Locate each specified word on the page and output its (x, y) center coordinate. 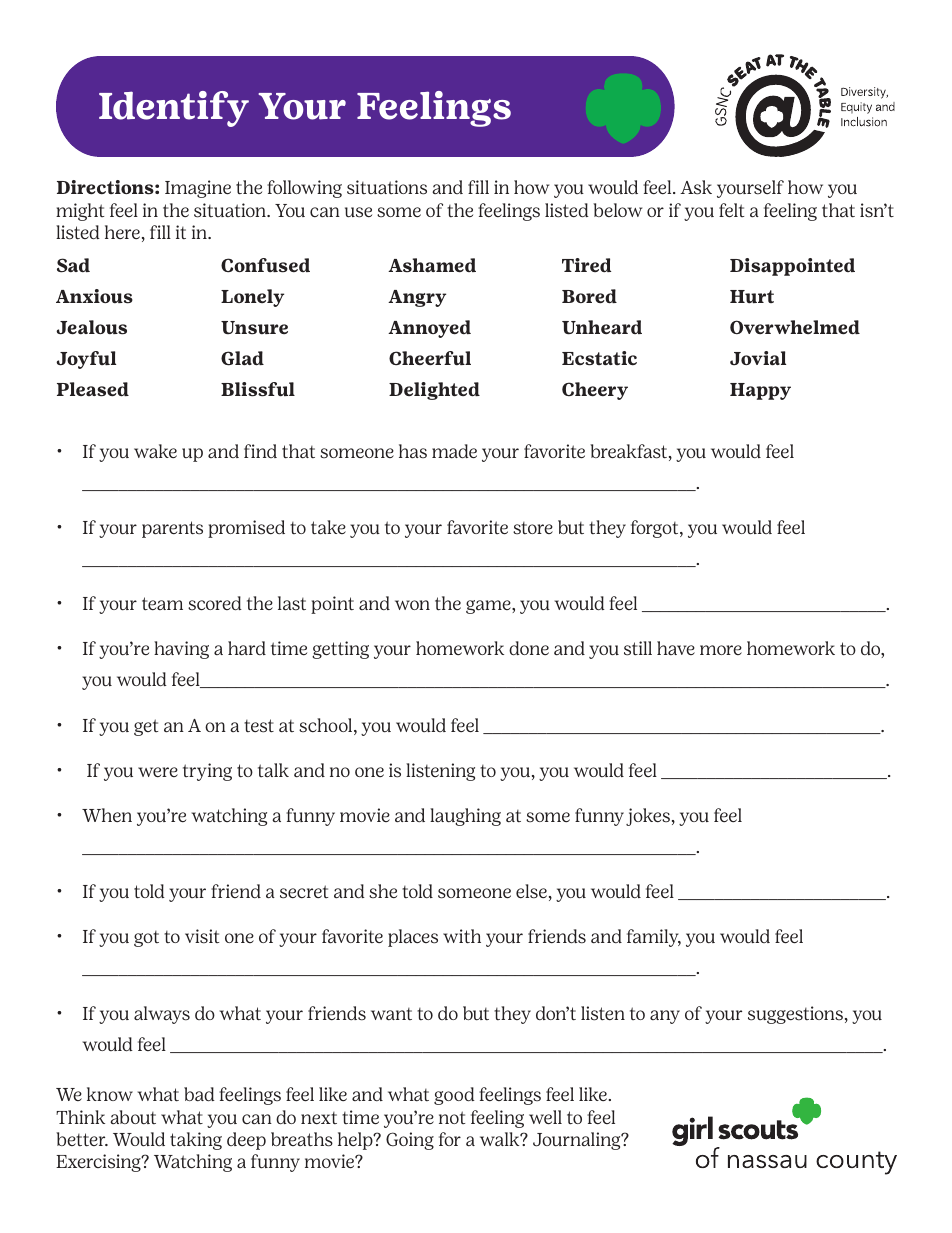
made (454, 451)
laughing (465, 817)
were (158, 772)
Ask (696, 187)
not (452, 1117)
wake (155, 451)
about (133, 1117)
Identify (174, 109)
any (665, 1017)
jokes (648, 817)
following (304, 189)
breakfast (628, 451)
